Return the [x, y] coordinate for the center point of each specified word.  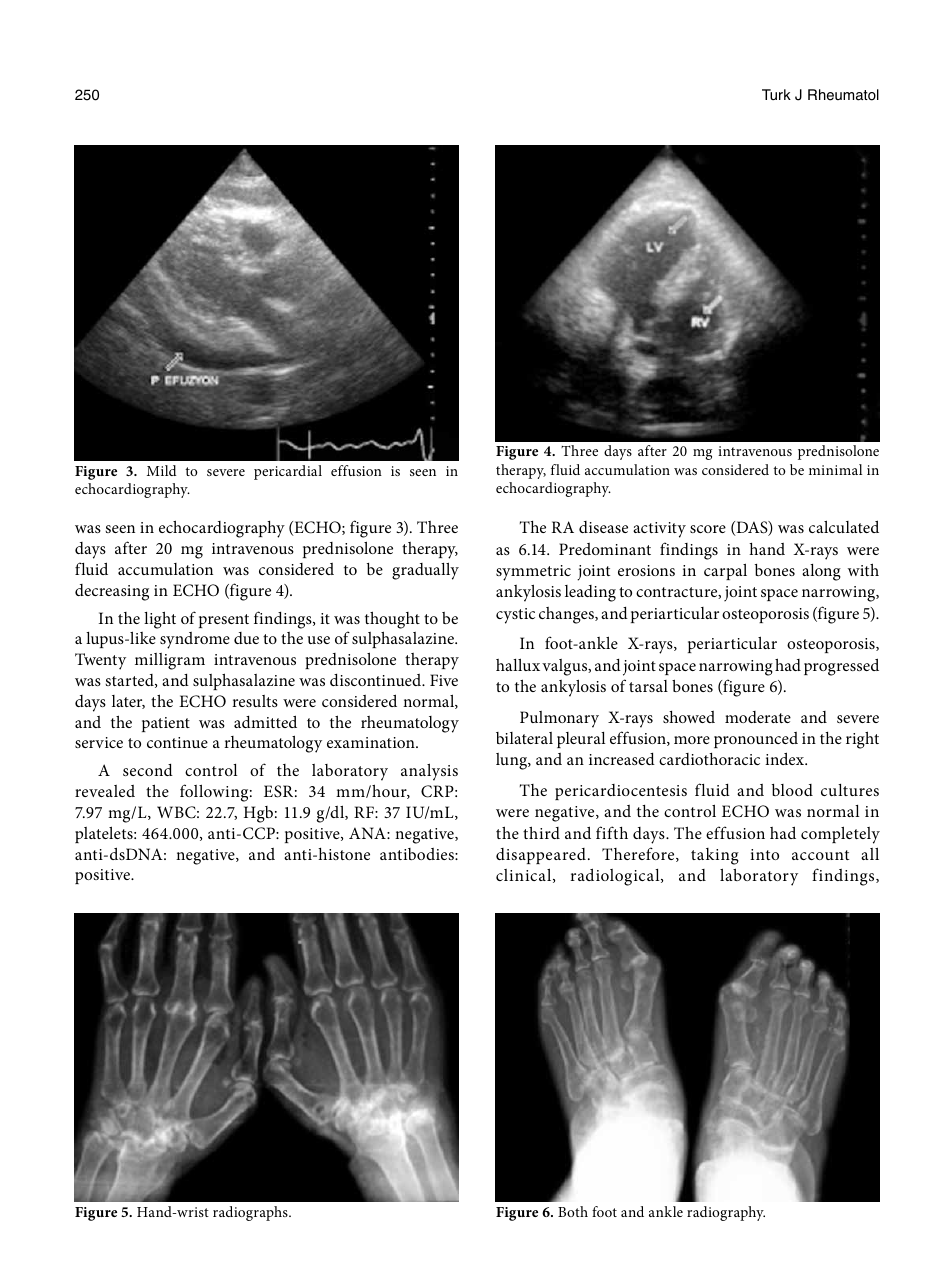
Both [573, 1211]
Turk [776, 94]
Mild [162, 470]
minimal [835, 469]
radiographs [251, 1213]
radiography [726, 1213]
